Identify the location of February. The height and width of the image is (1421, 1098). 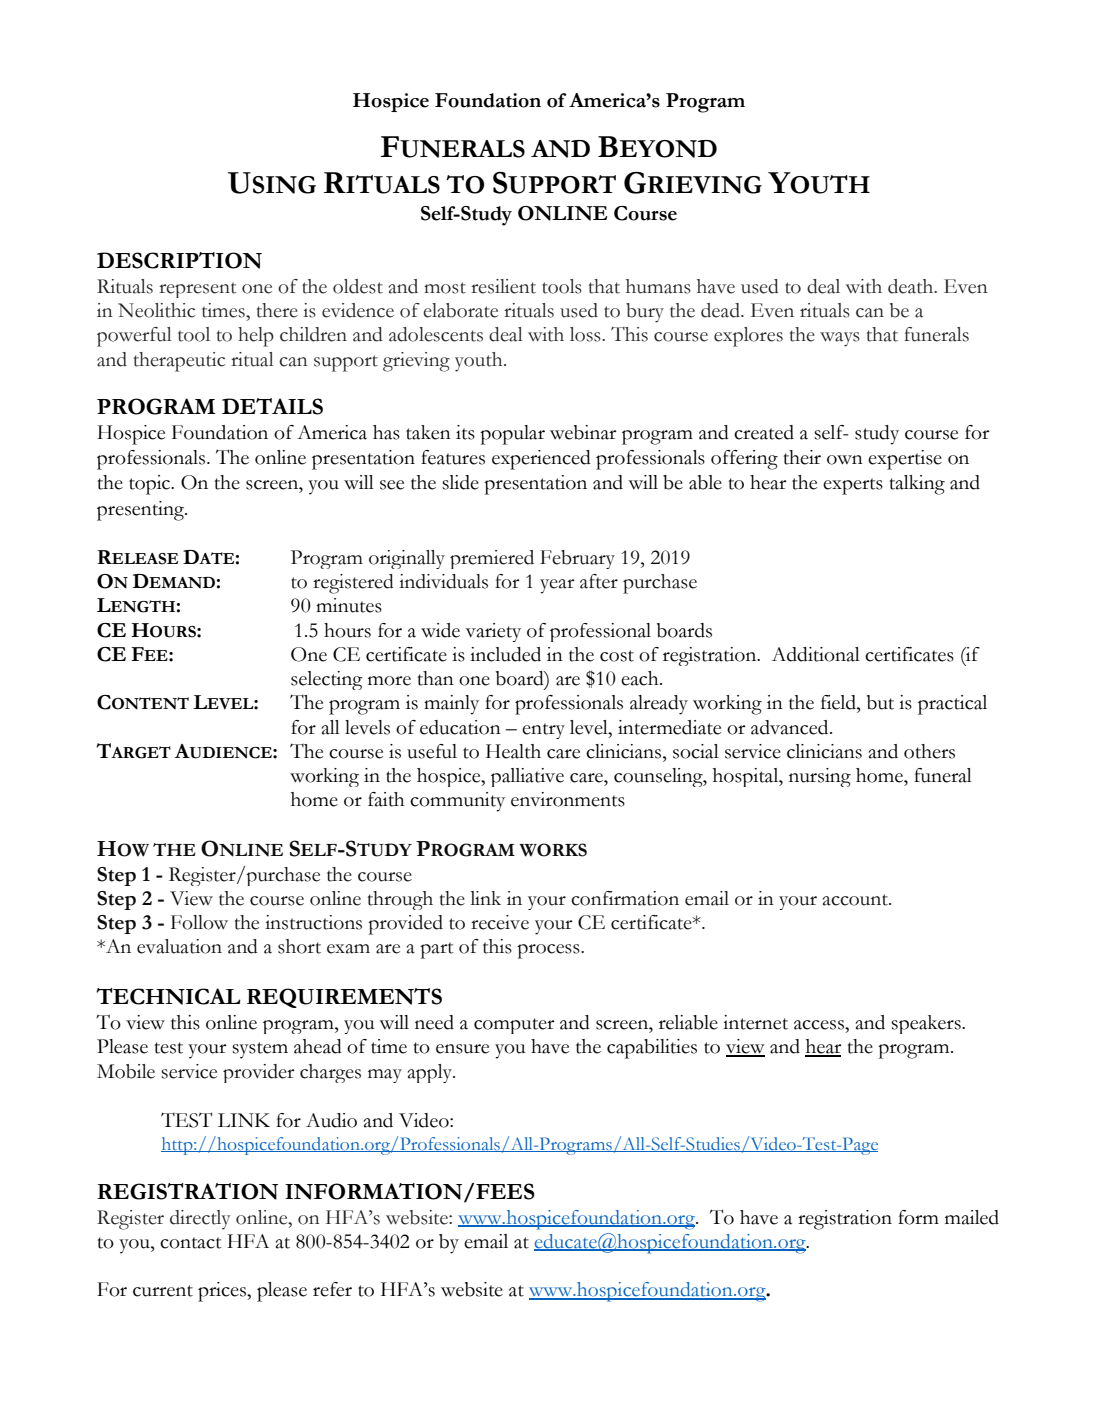
(577, 559).
